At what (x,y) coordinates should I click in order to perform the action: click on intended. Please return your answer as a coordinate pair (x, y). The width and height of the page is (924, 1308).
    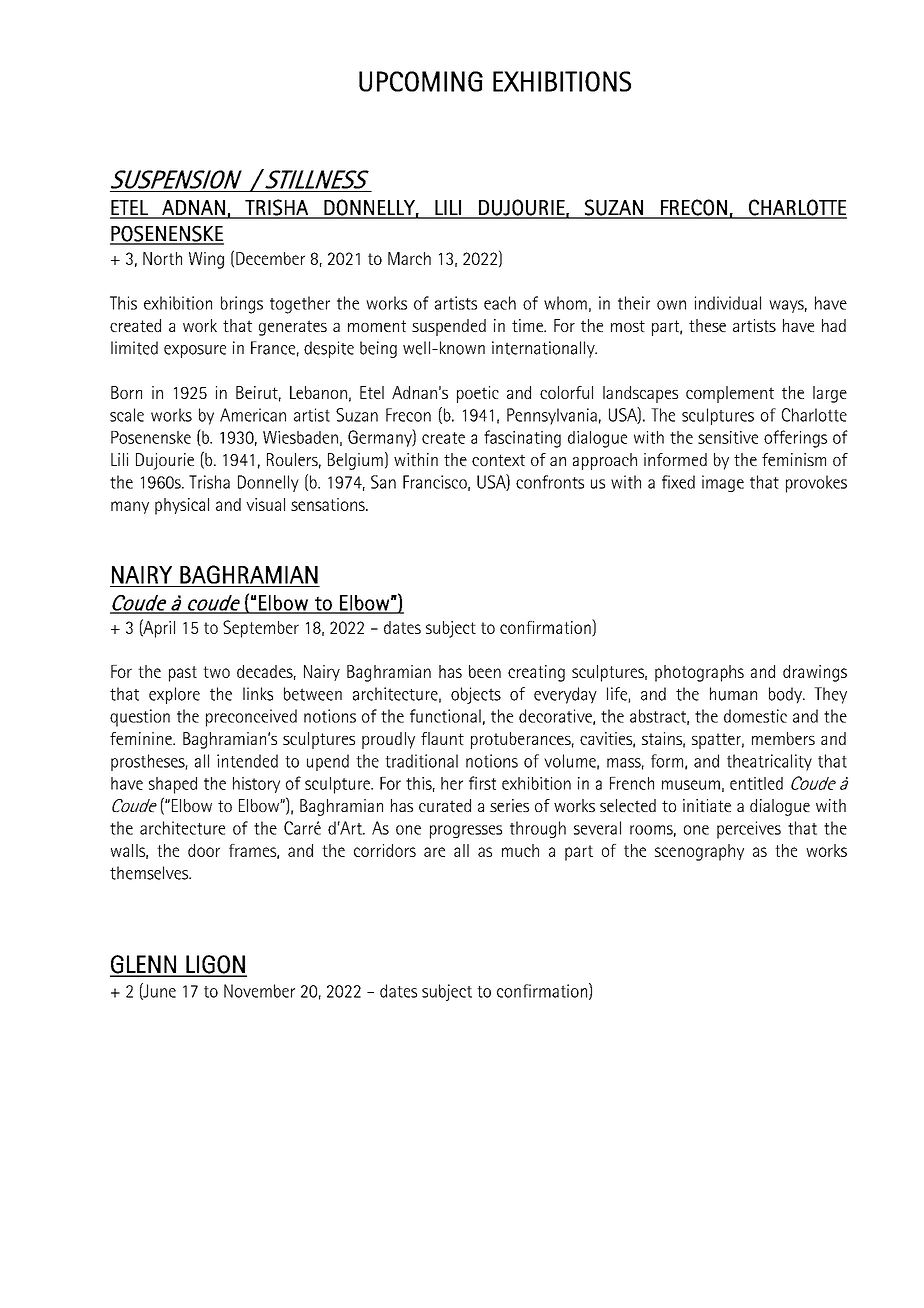
    Looking at the image, I should click on (247, 761).
